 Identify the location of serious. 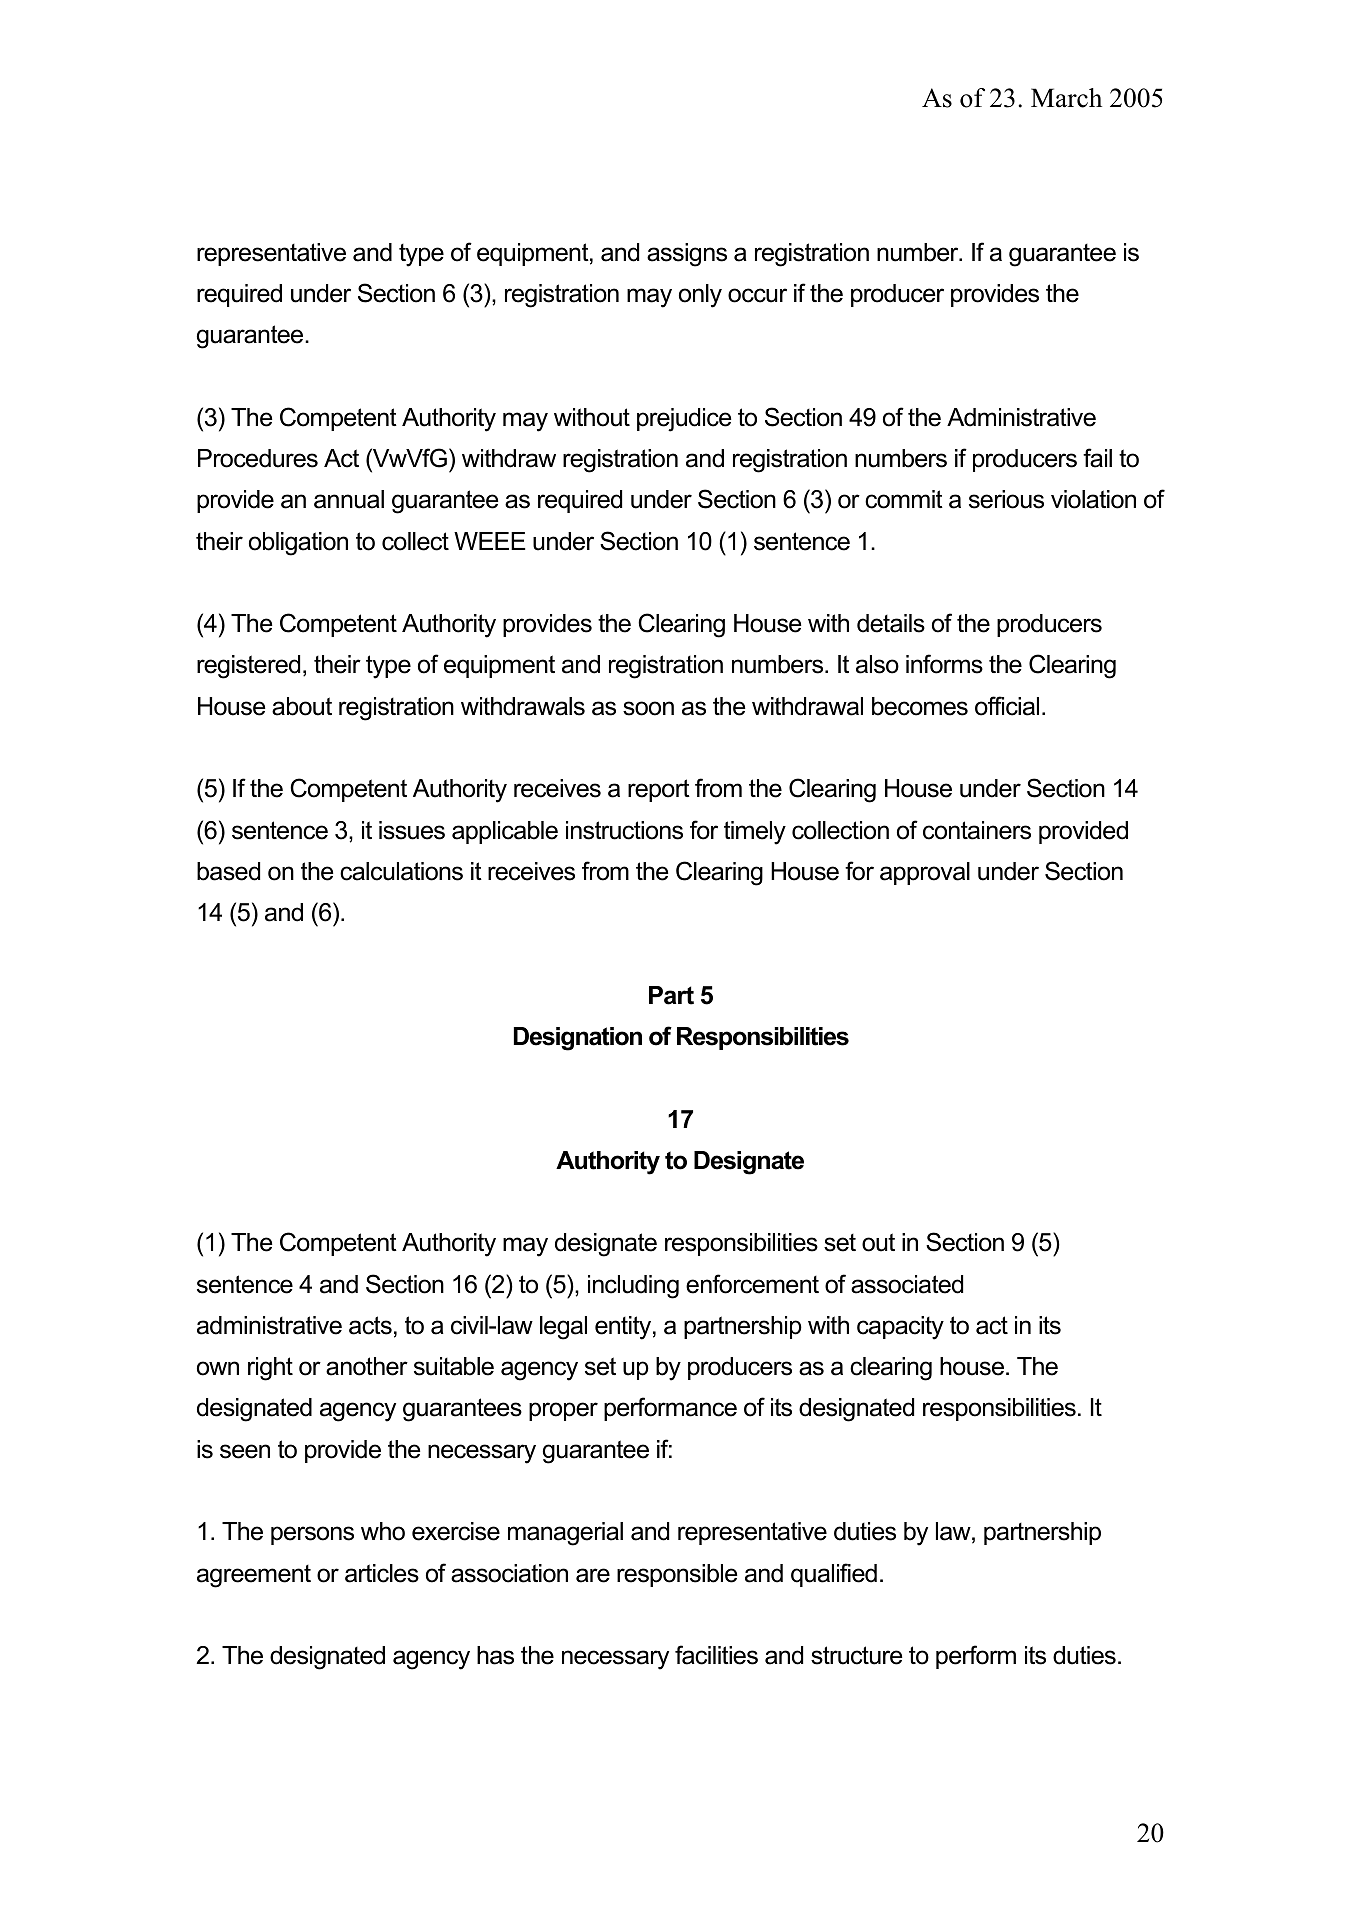
(1006, 499).
